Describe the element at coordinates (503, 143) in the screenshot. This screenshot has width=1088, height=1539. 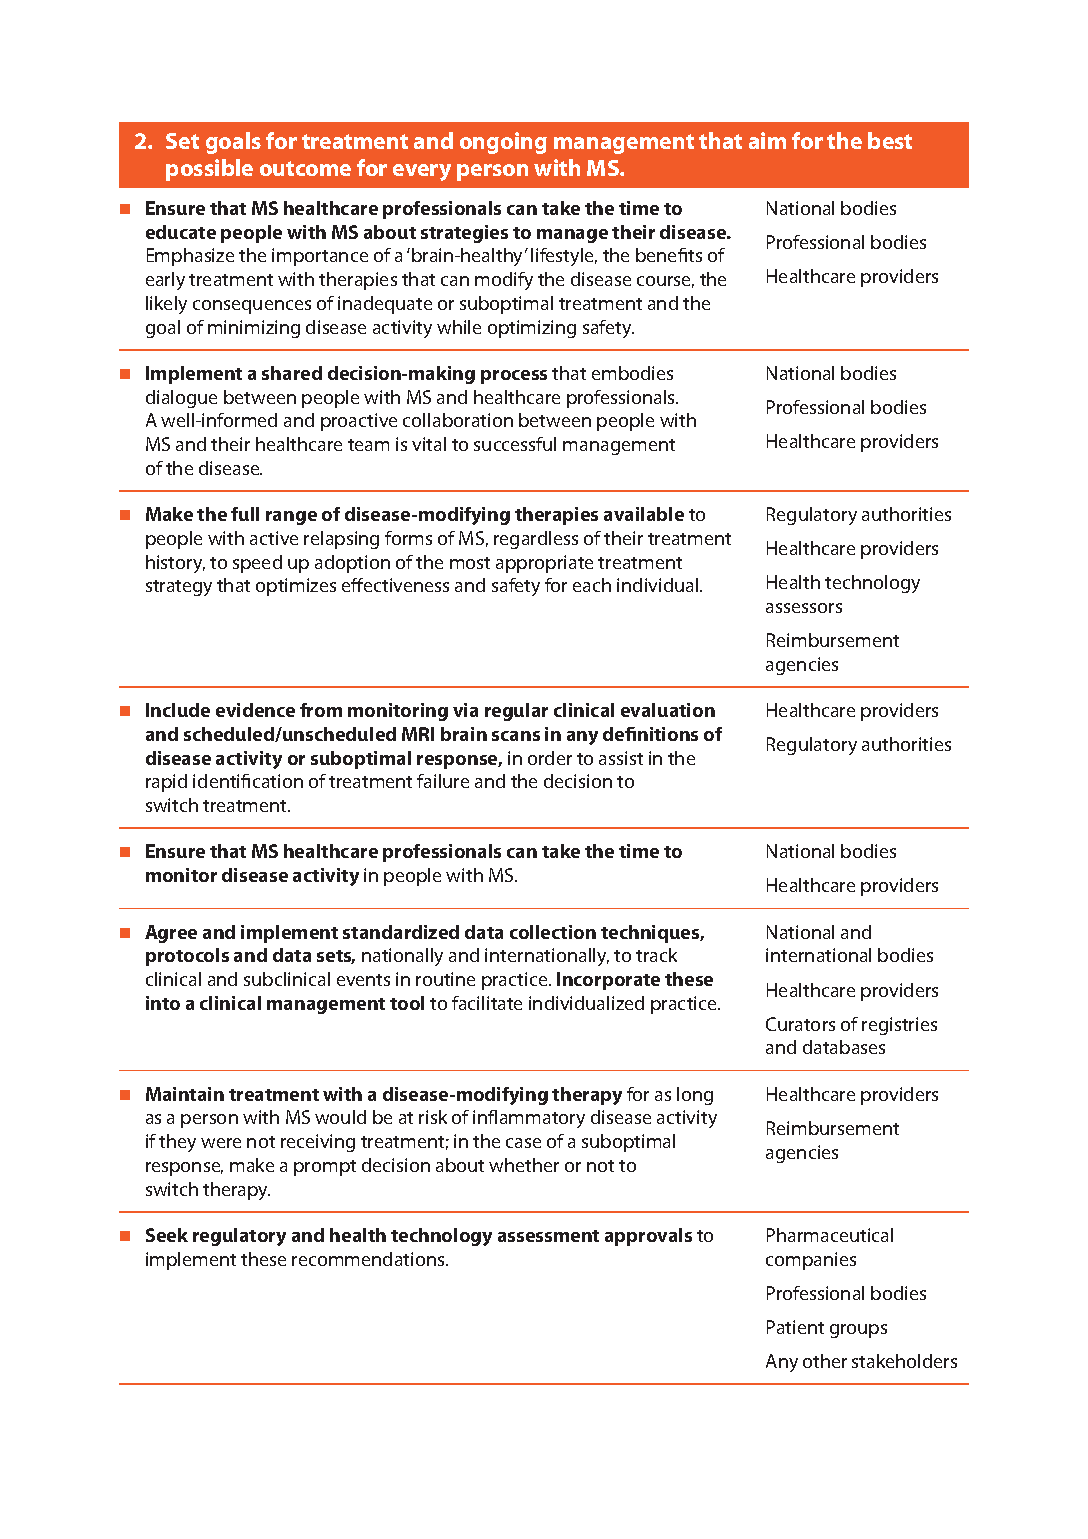
I see `ongoing` at that location.
